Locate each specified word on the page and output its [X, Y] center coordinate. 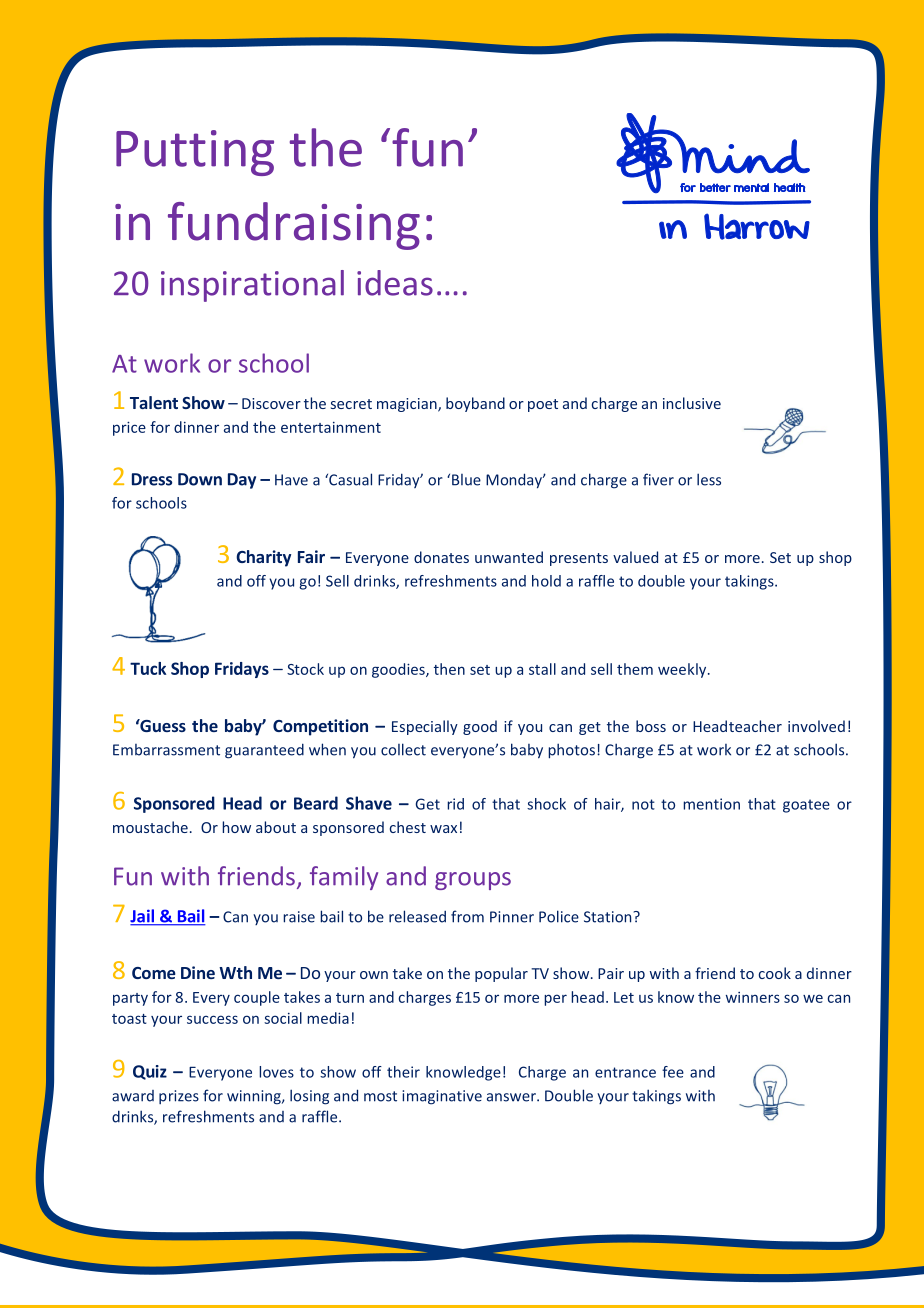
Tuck [148, 668]
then [449, 669]
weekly [683, 670]
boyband [475, 404]
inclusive [692, 403]
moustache [150, 827]
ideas [395, 283]
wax [443, 829]
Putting [195, 153]
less [709, 479]
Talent [154, 402]
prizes [179, 1097]
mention [711, 804]
